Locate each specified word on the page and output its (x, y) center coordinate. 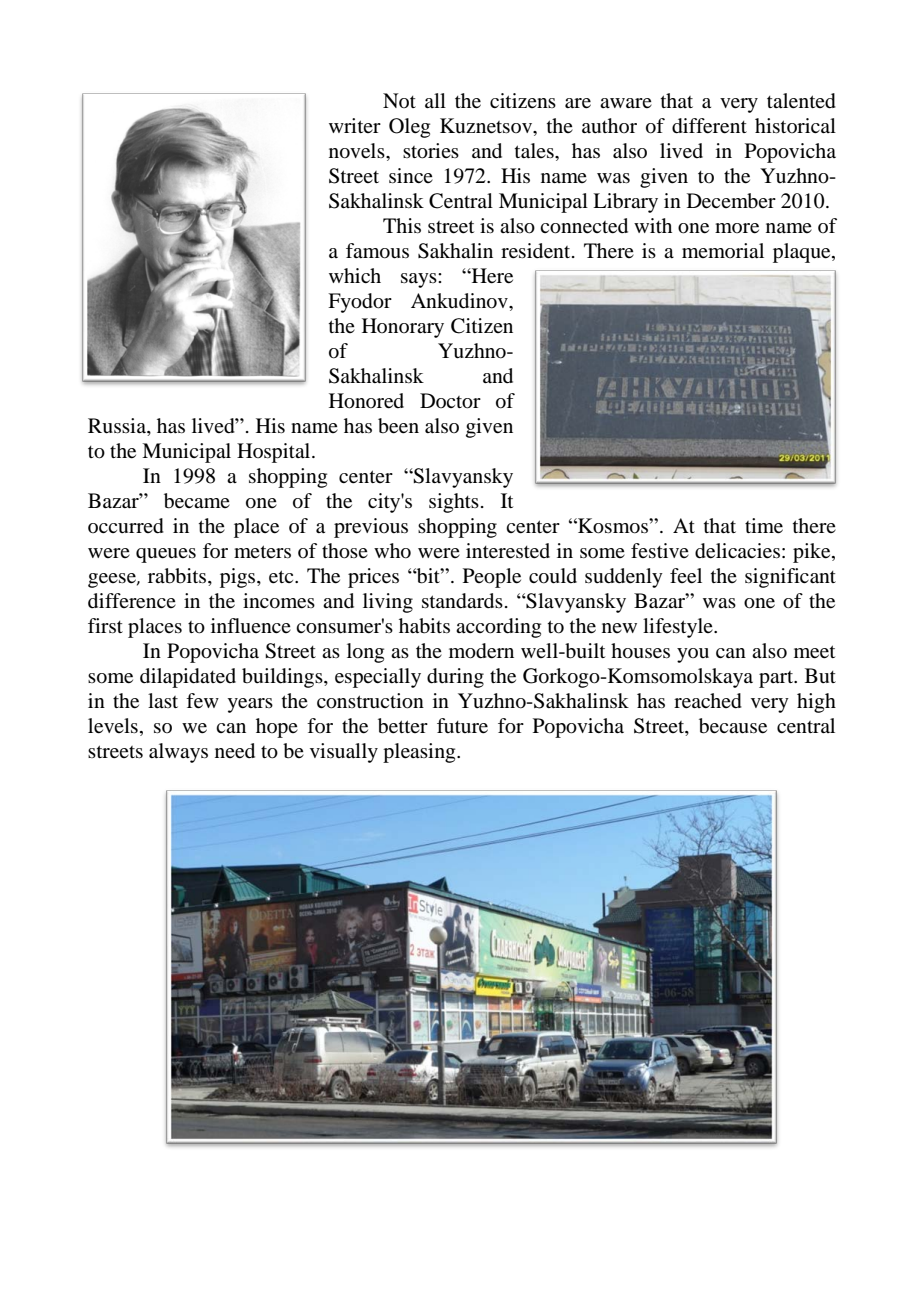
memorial (723, 250)
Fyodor (360, 303)
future (462, 726)
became (197, 501)
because (733, 726)
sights (454, 503)
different (709, 126)
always (178, 753)
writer (355, 125)
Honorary (403, 328)
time (764, 526)
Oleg (409, 128)
